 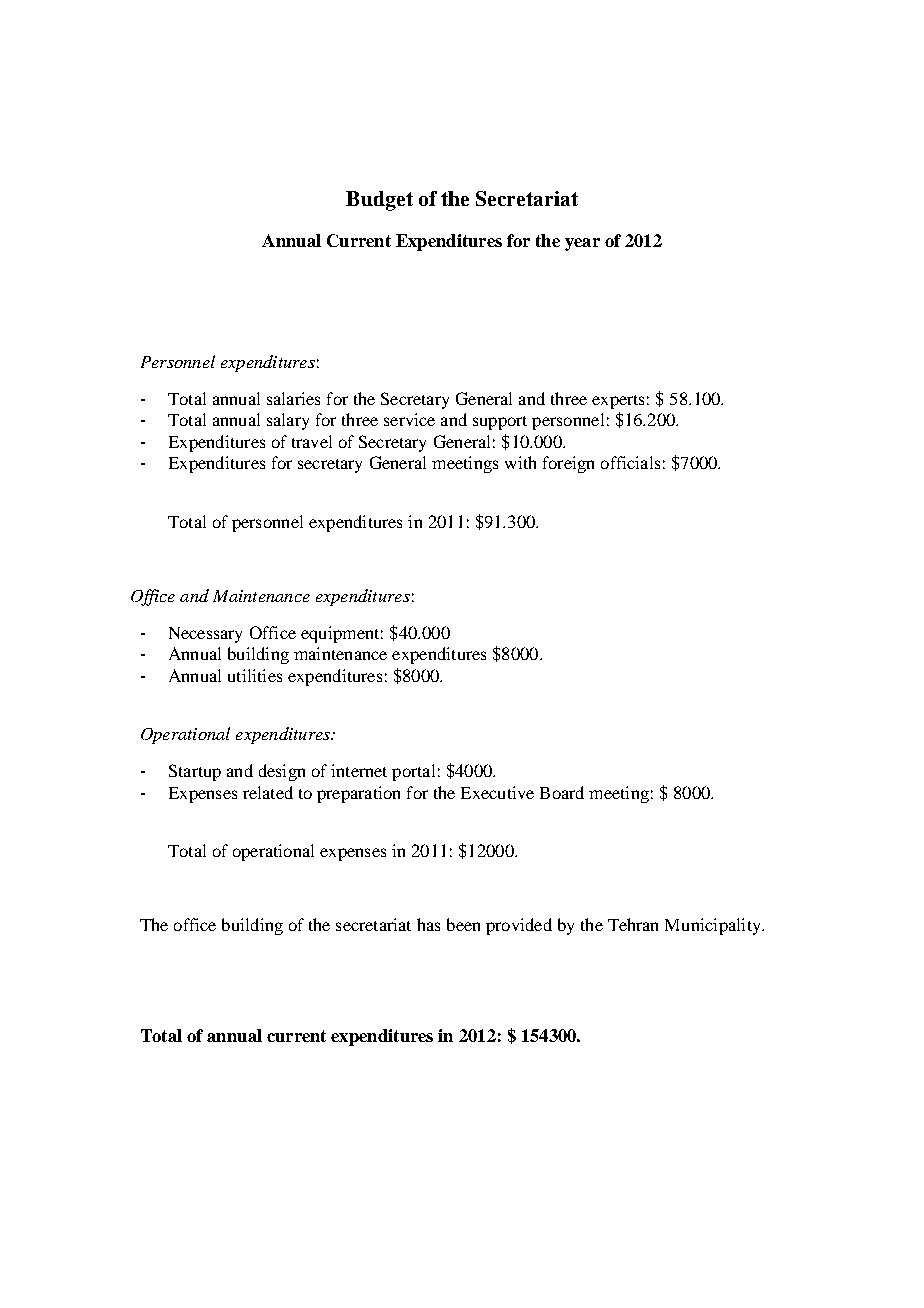 I want to click on travel, so click(x=312, y=441).
